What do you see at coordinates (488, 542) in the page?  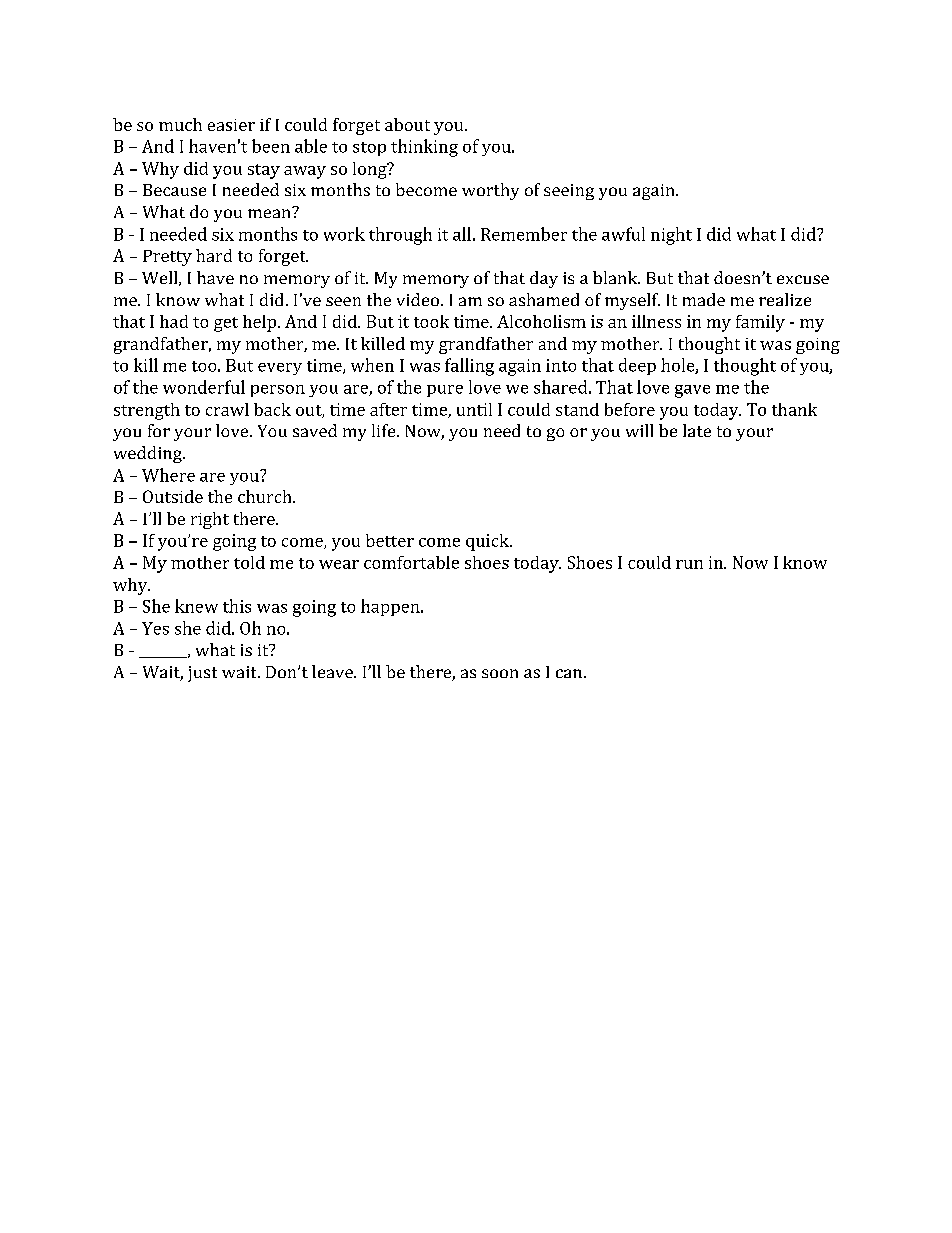 I see `quick` at bounding box center [488, 542].
